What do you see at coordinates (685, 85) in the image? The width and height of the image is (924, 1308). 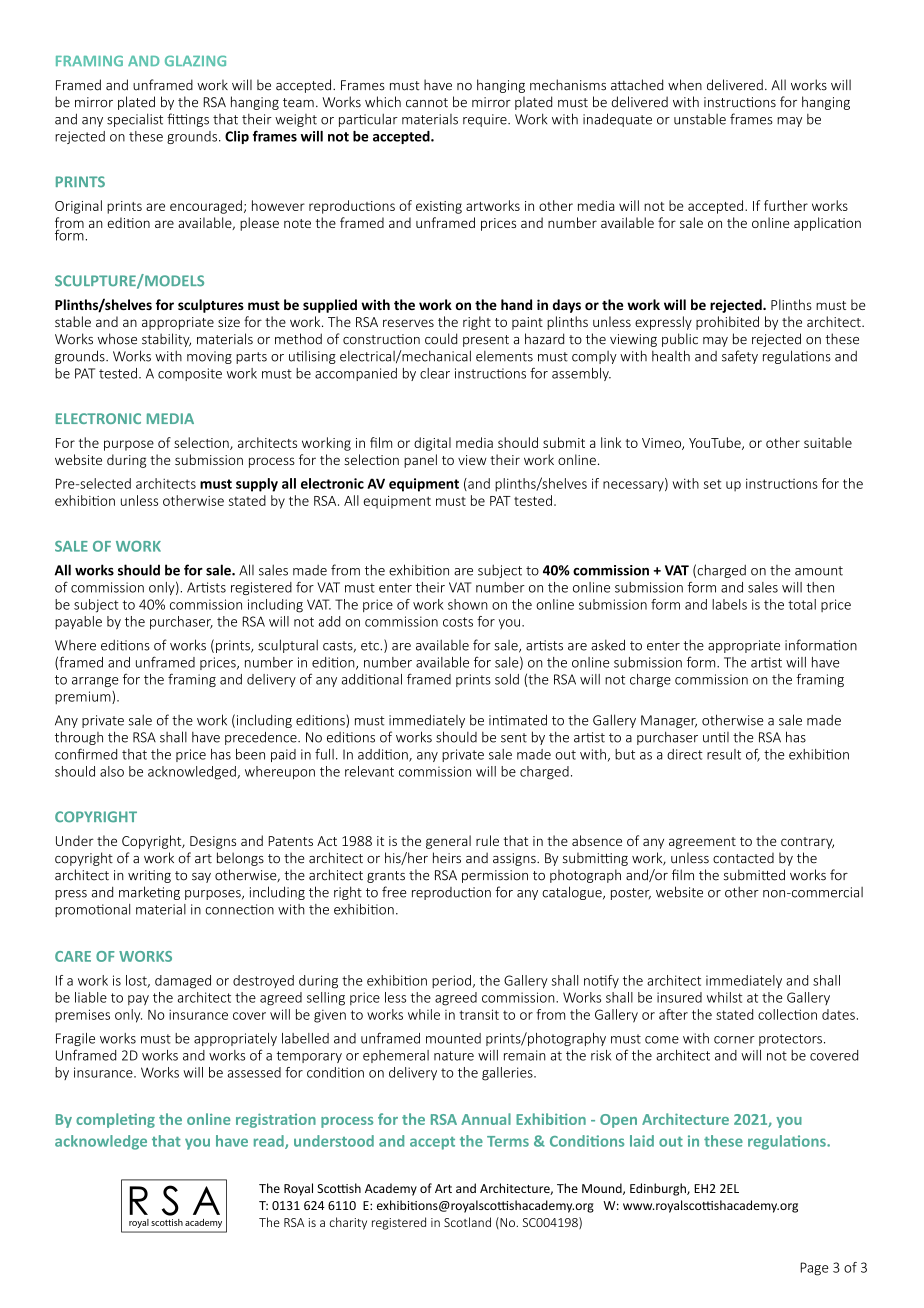 I see `when` at bounding box center [685, 85].
